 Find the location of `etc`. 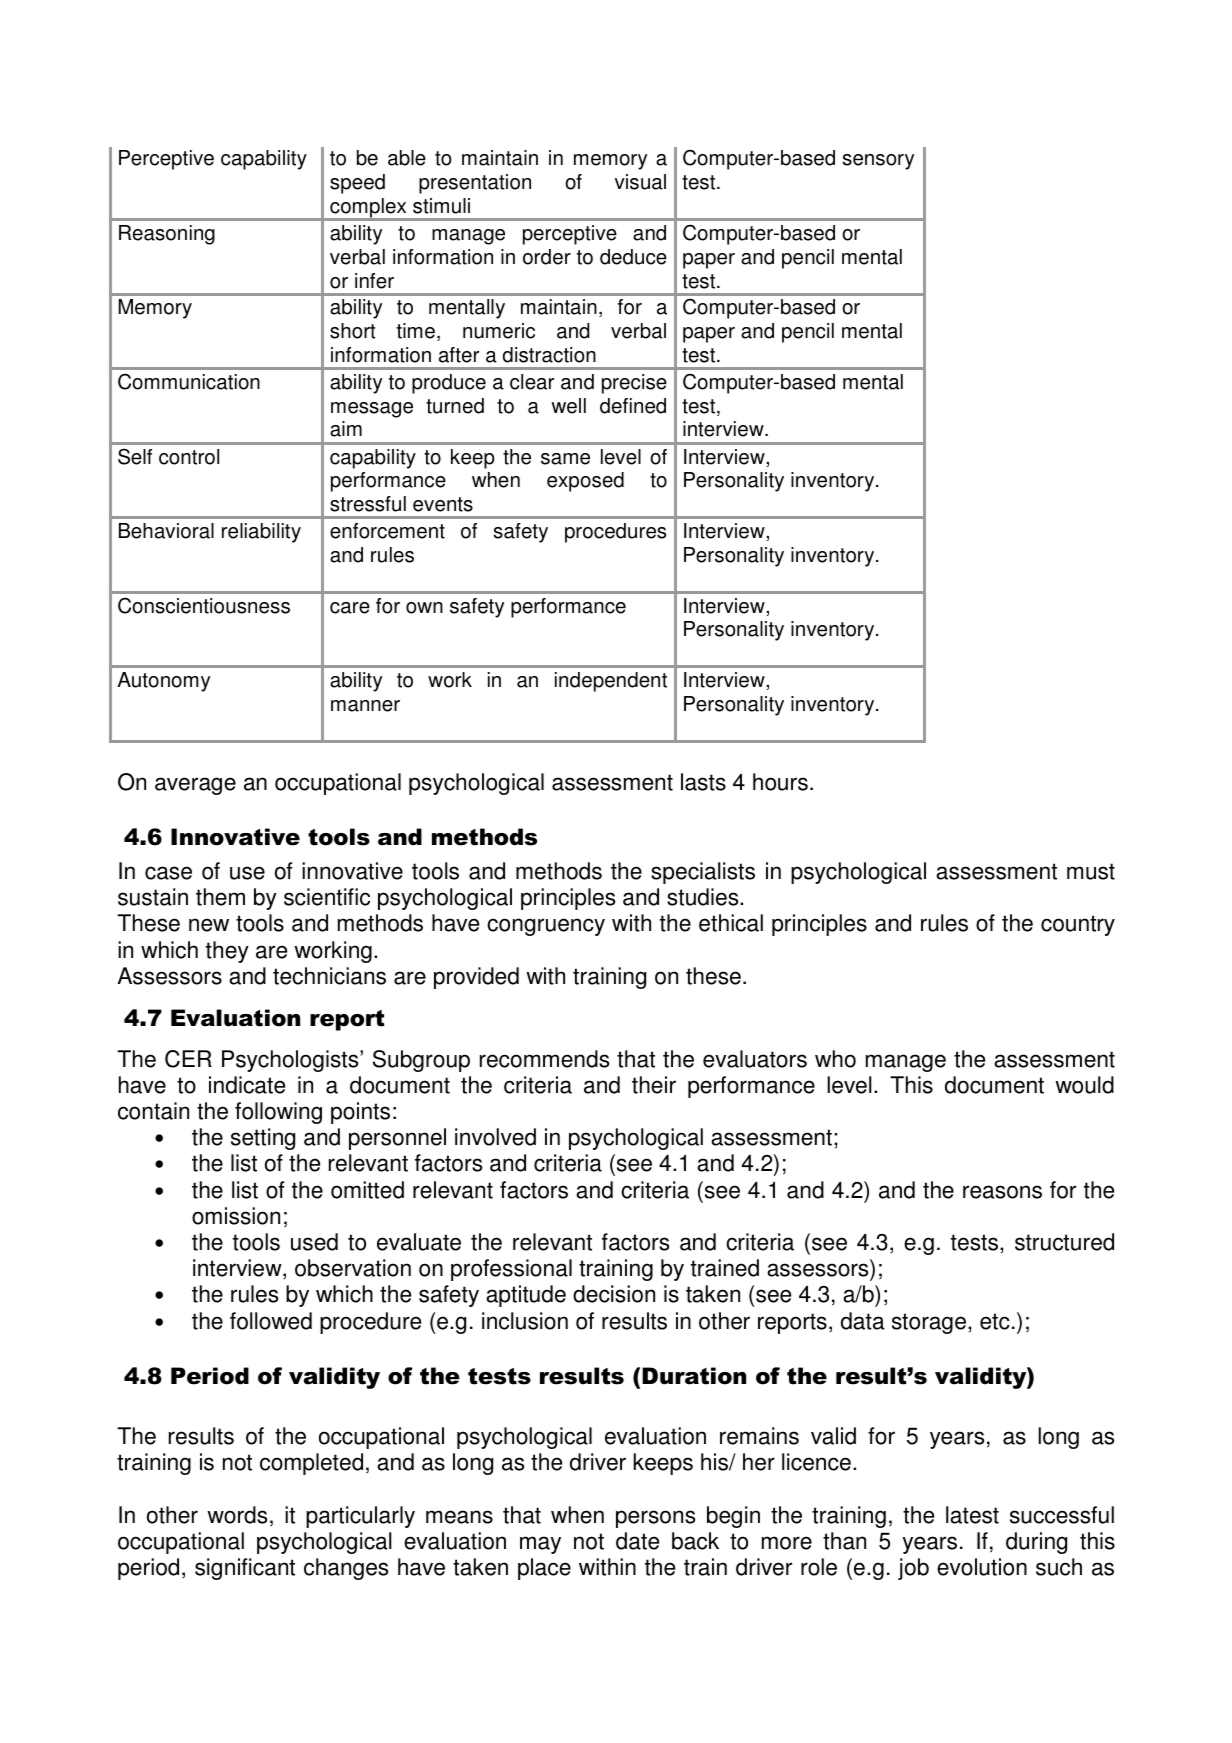

etc is located at coordinates (995, 1321).
